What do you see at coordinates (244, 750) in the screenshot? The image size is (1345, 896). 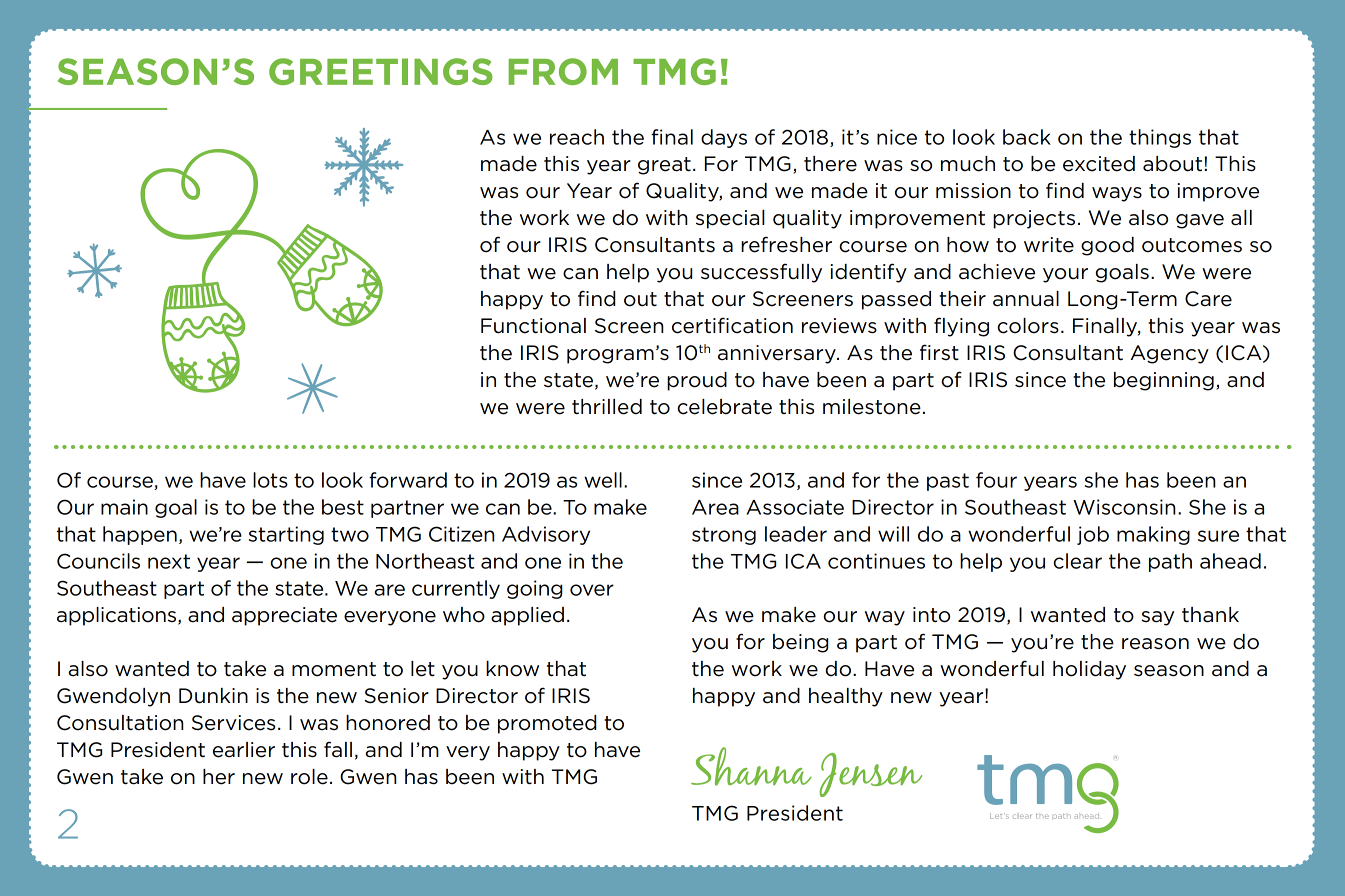 I see `earlier` at bounding box center [244, 750].
